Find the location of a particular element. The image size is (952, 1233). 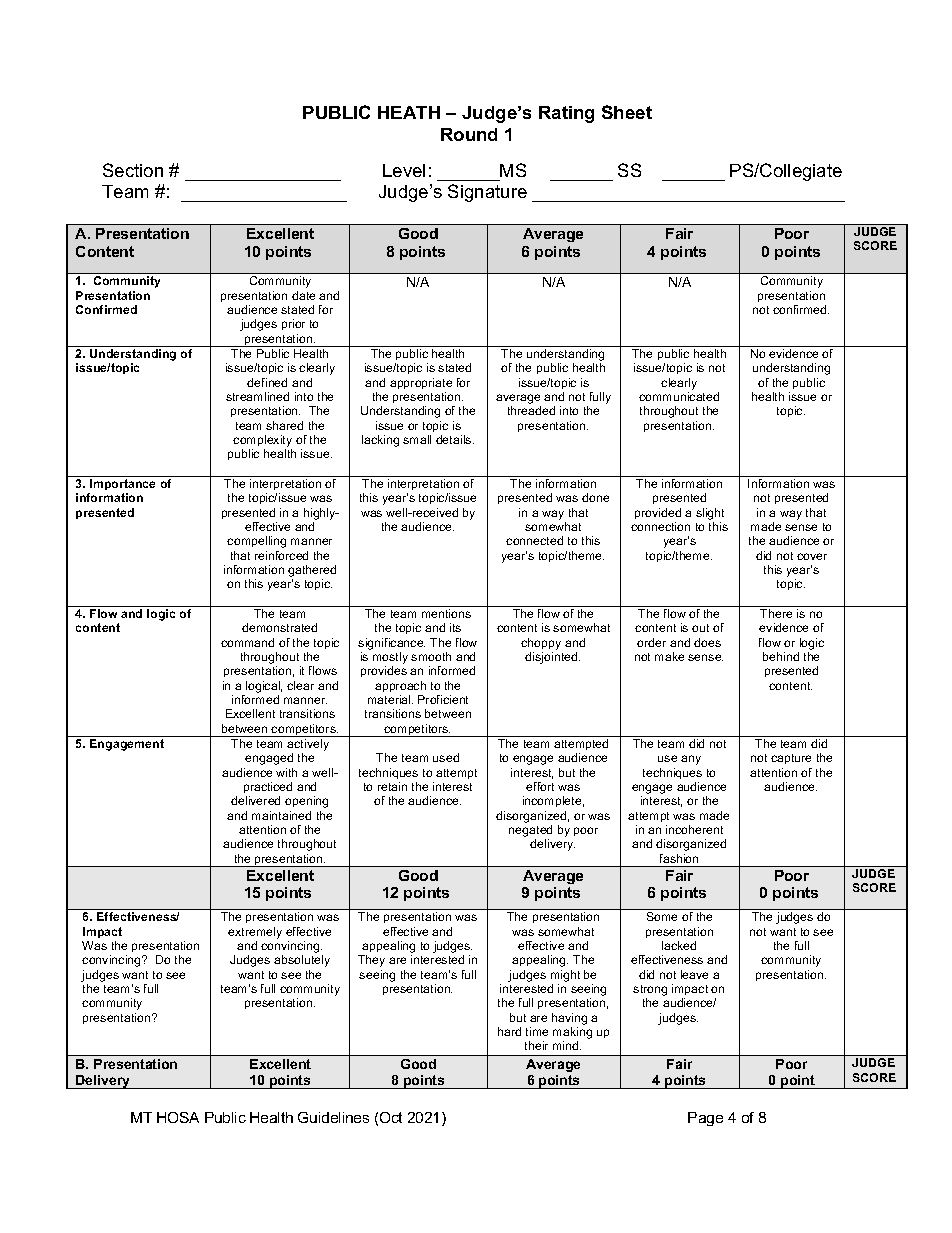

slight is located at coordinates (710, 515).
